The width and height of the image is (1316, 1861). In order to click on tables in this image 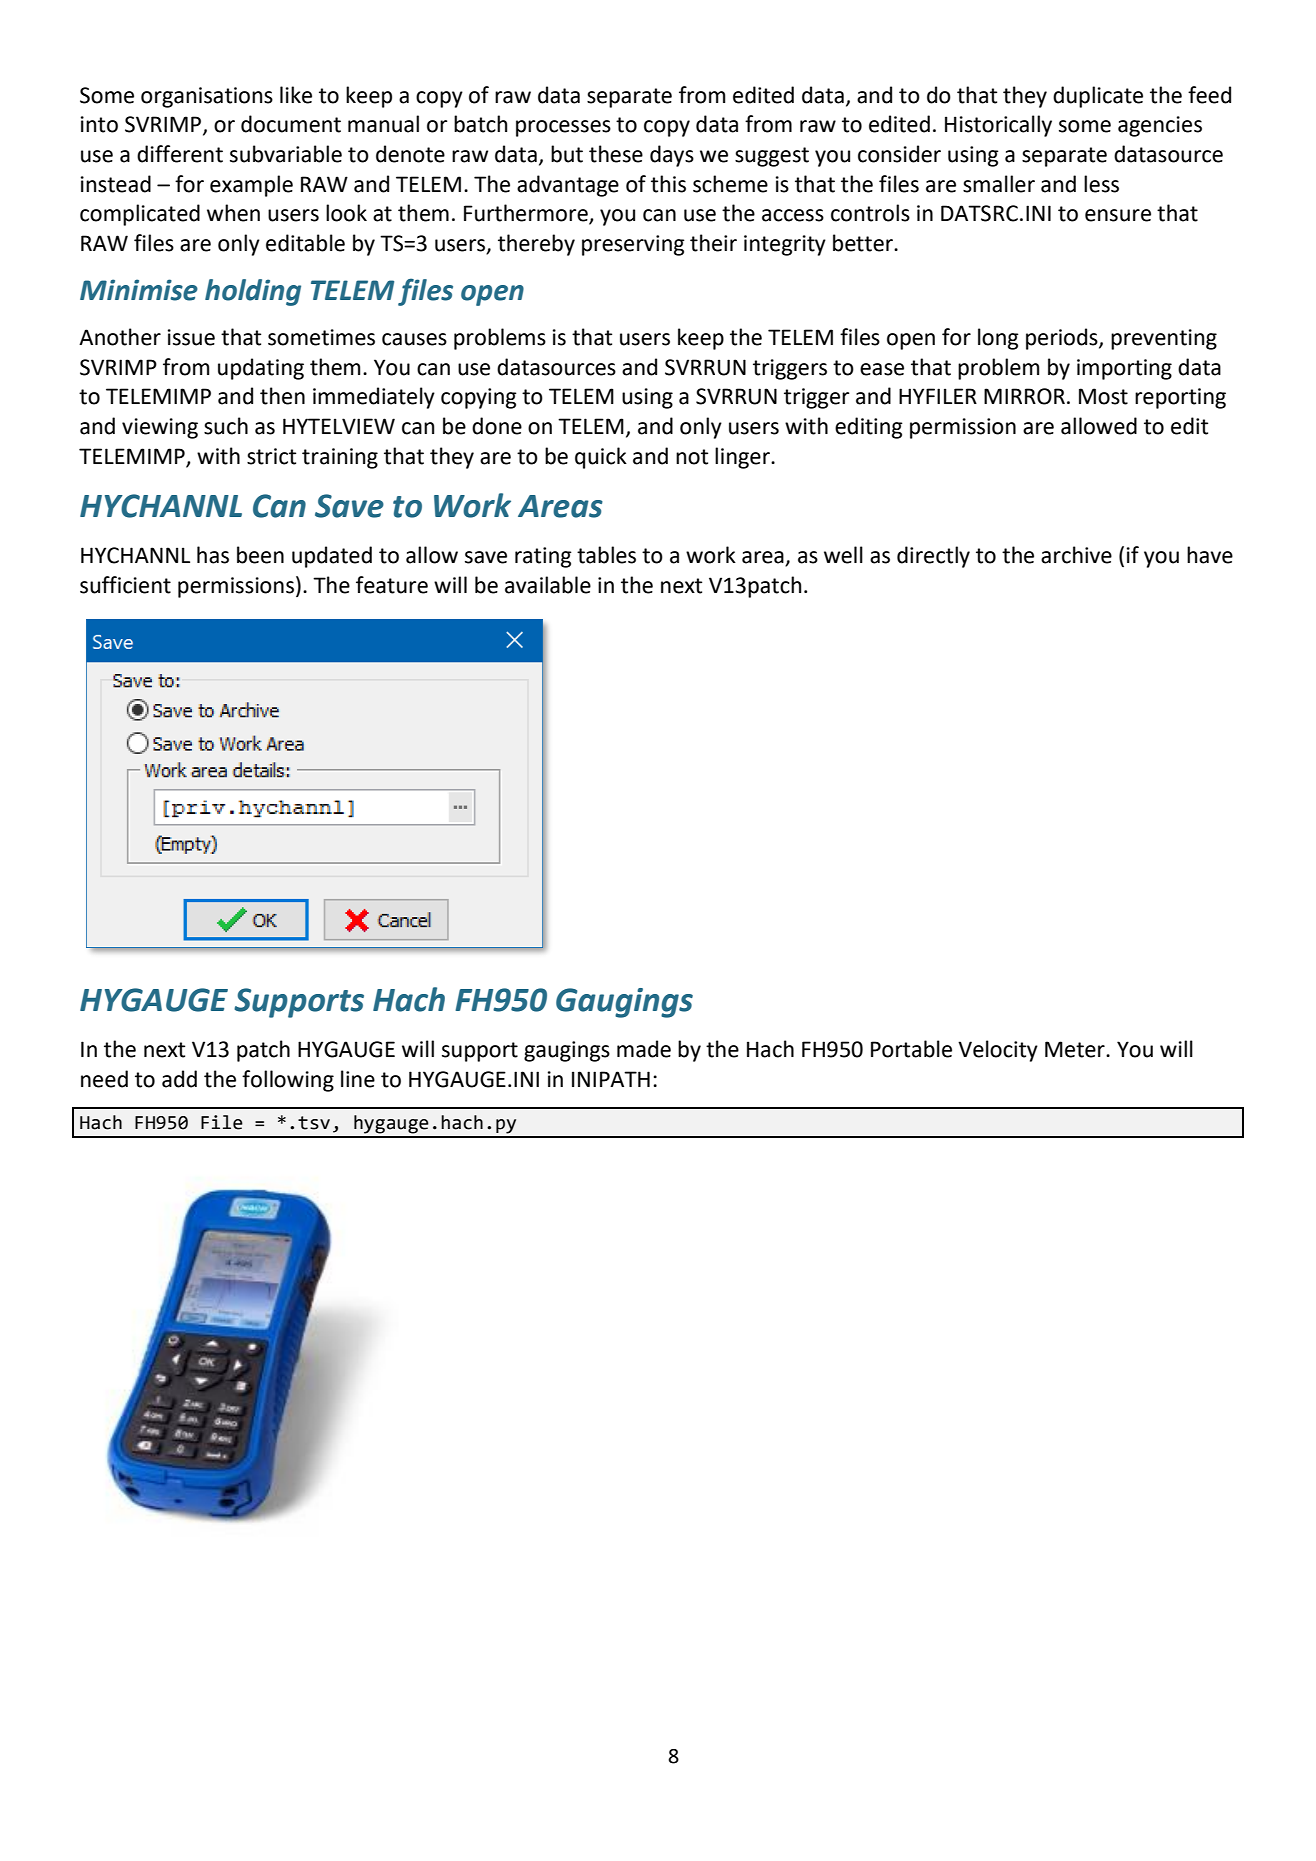, I will do `click(606, 555)`.
